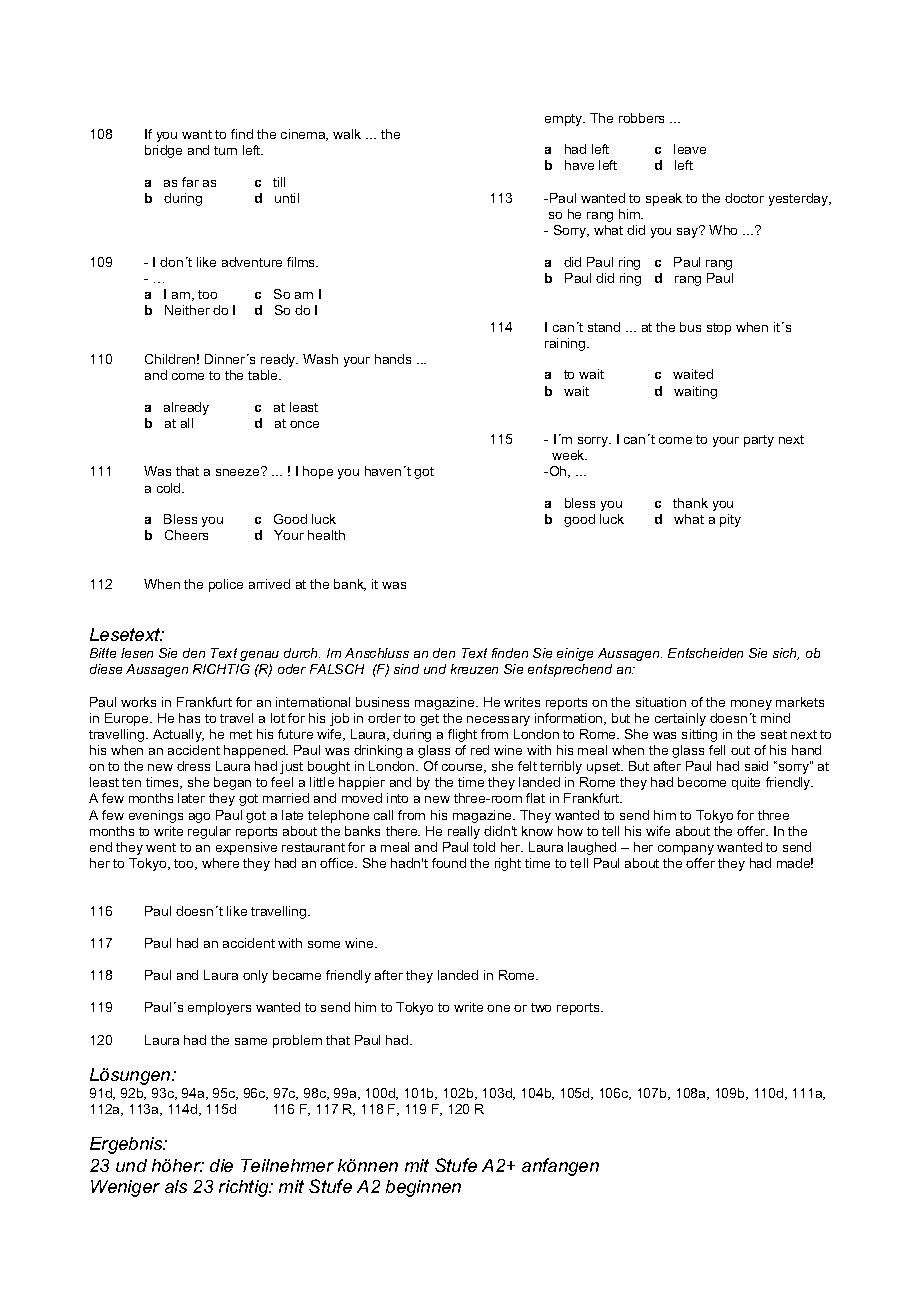 This screenshot has height=1308, width=924. I want to click on walk, so click(347, 134).
